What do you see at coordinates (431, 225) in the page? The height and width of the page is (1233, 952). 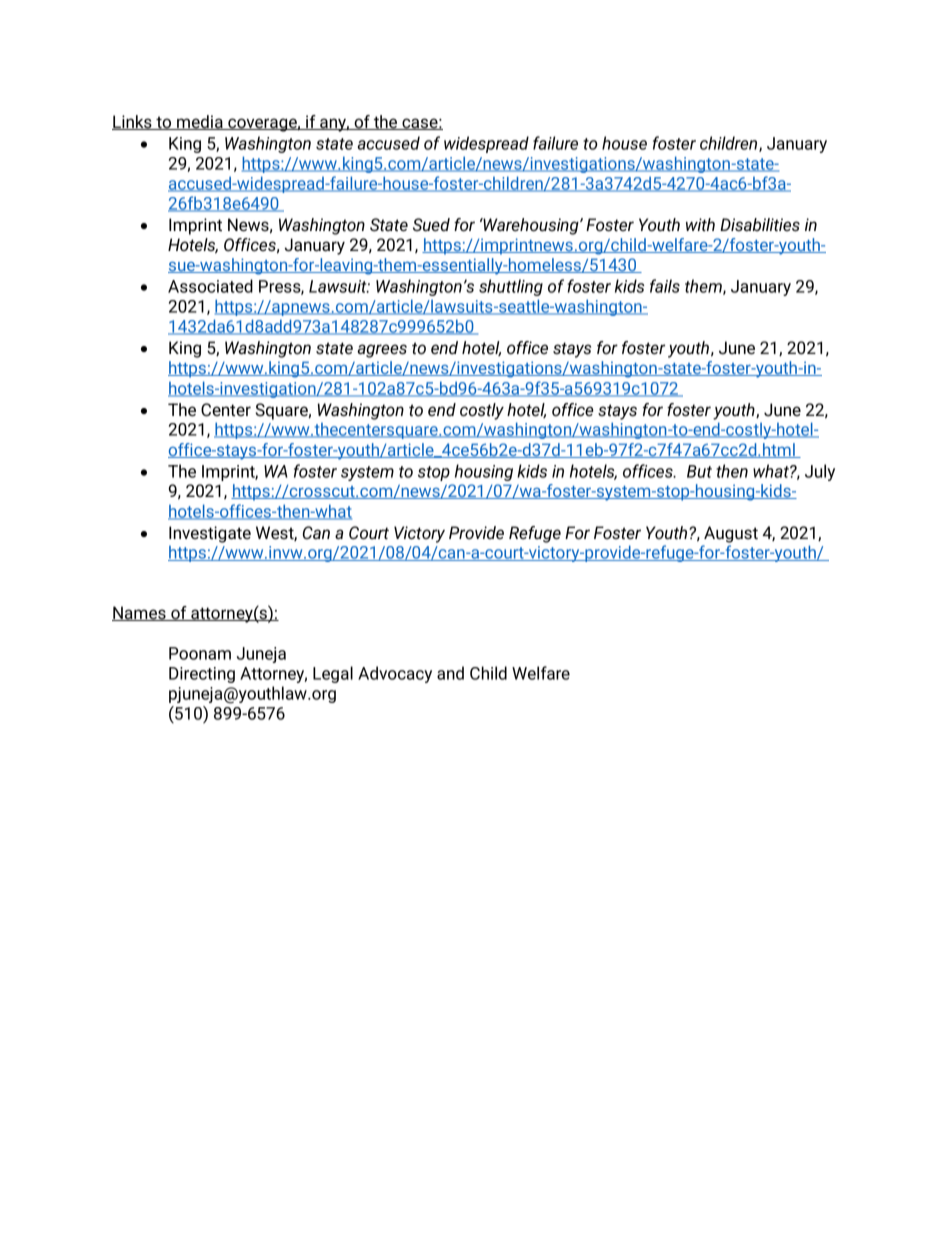 I see `Sued` at bounding box center [431, 225].
